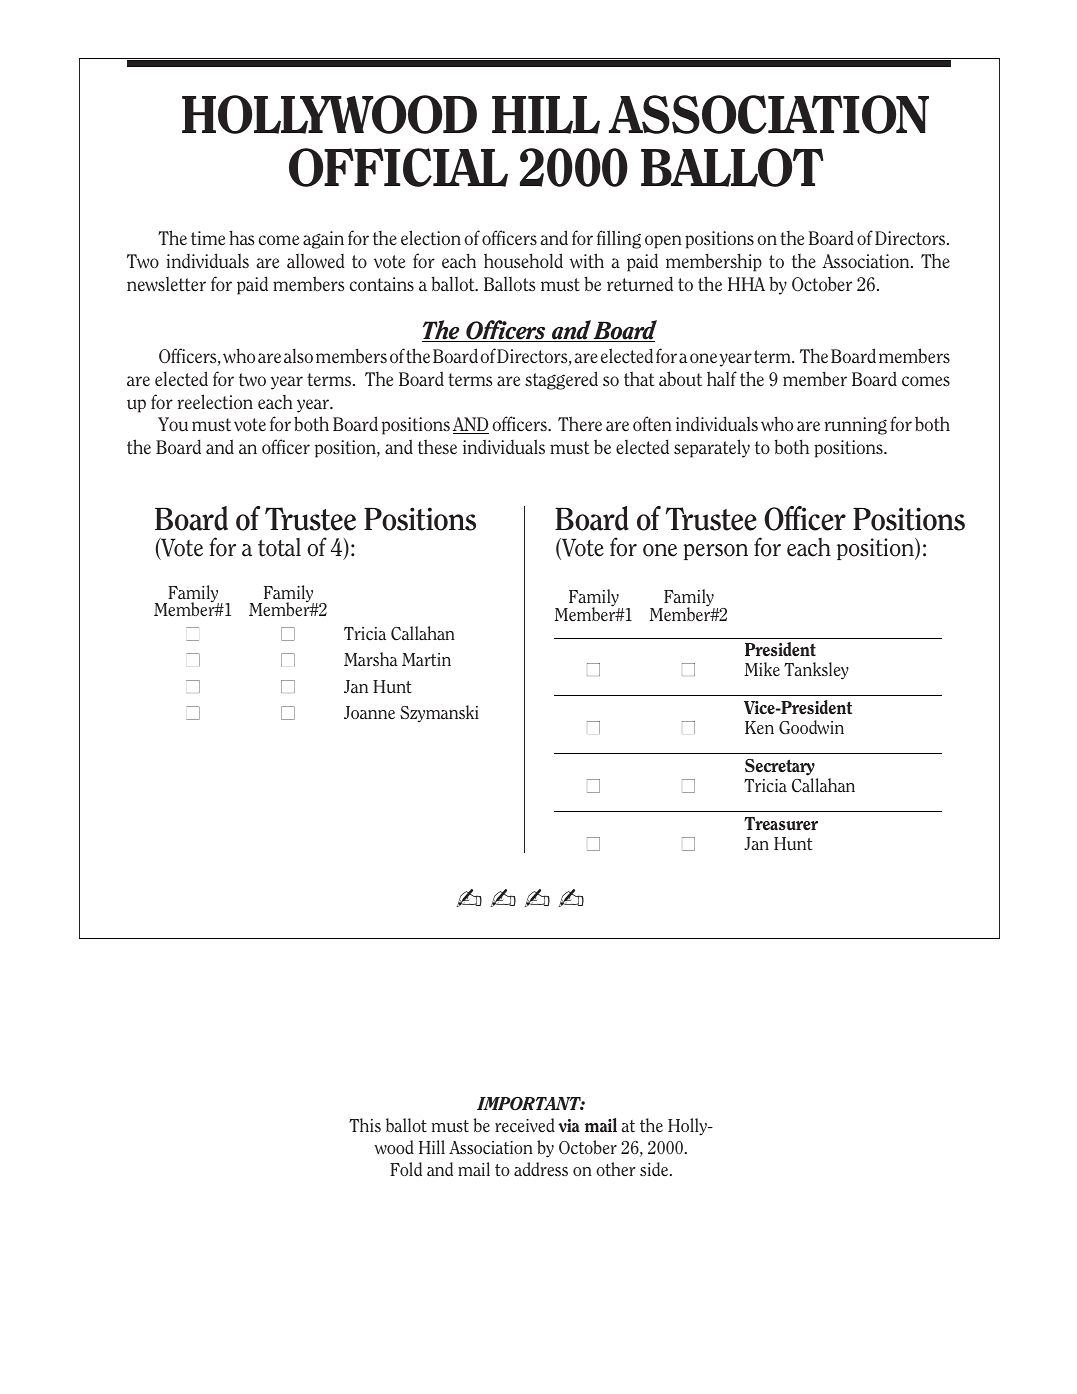  Describe the element at coordinates (523, 261) in the page. I see `household` at that location.
